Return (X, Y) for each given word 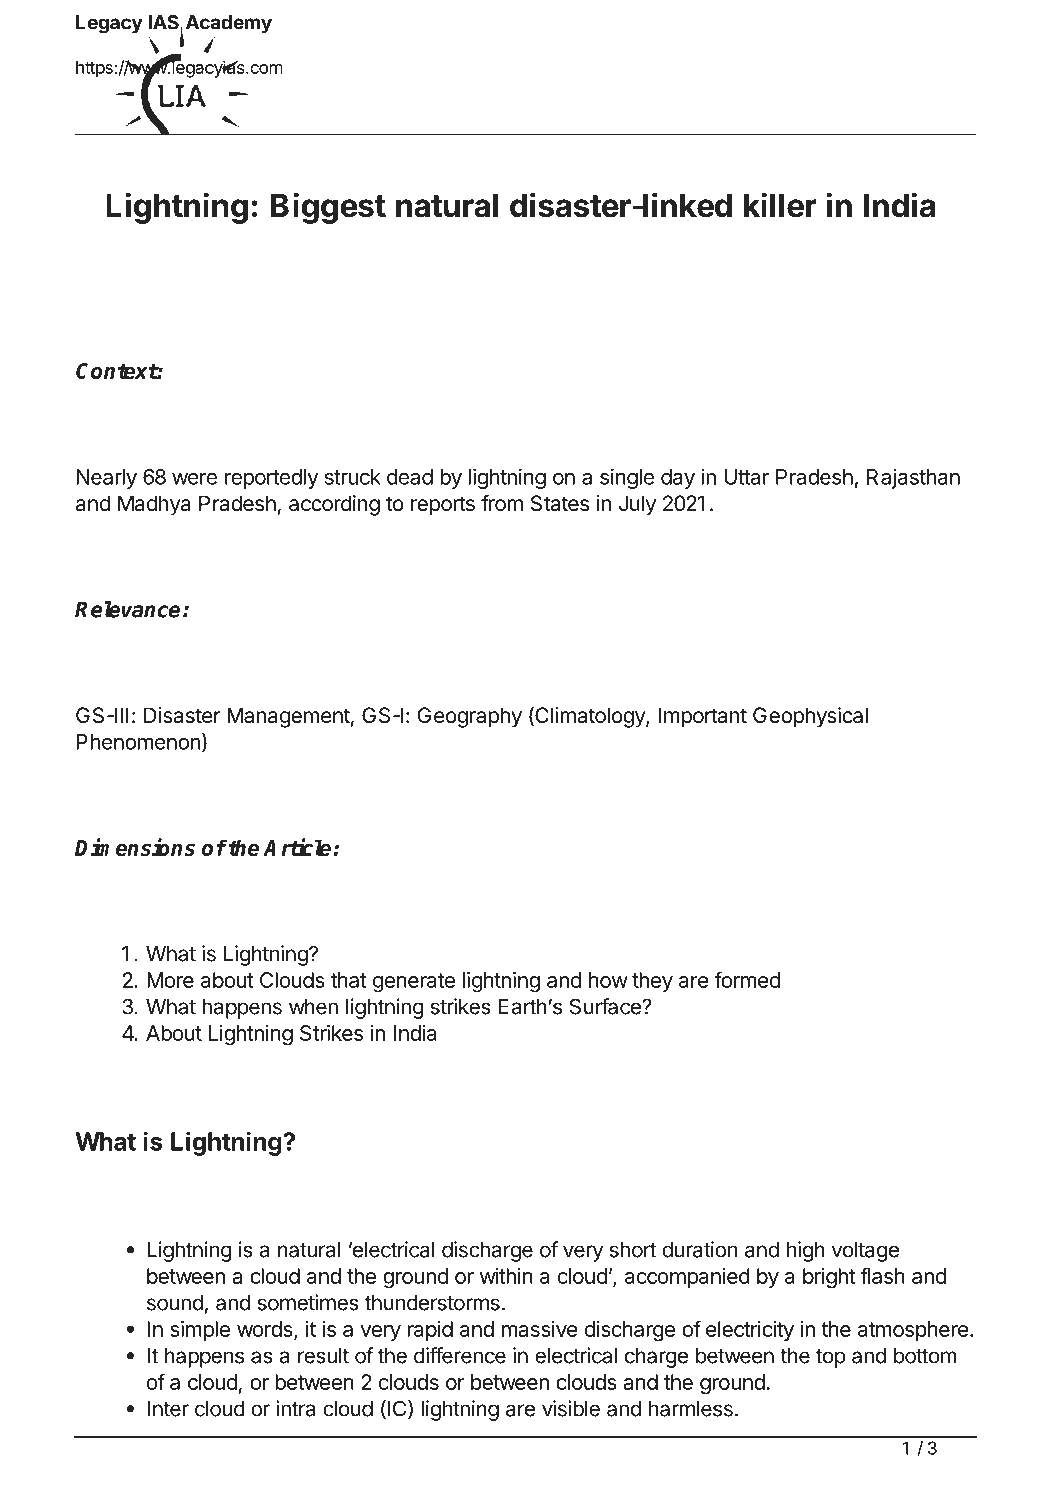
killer (780, 205)
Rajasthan (913, 478)
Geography (470, 717)
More (170, 980)
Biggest (328, 208)
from (502, 503)
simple (200, 1331)
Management (288, 717)
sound (175, 1303)
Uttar (746, 477)
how (608, 980)
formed (747, 979)
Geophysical (810, 717)
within (506, 1276)
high (806, 1251)
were (194, 478)
